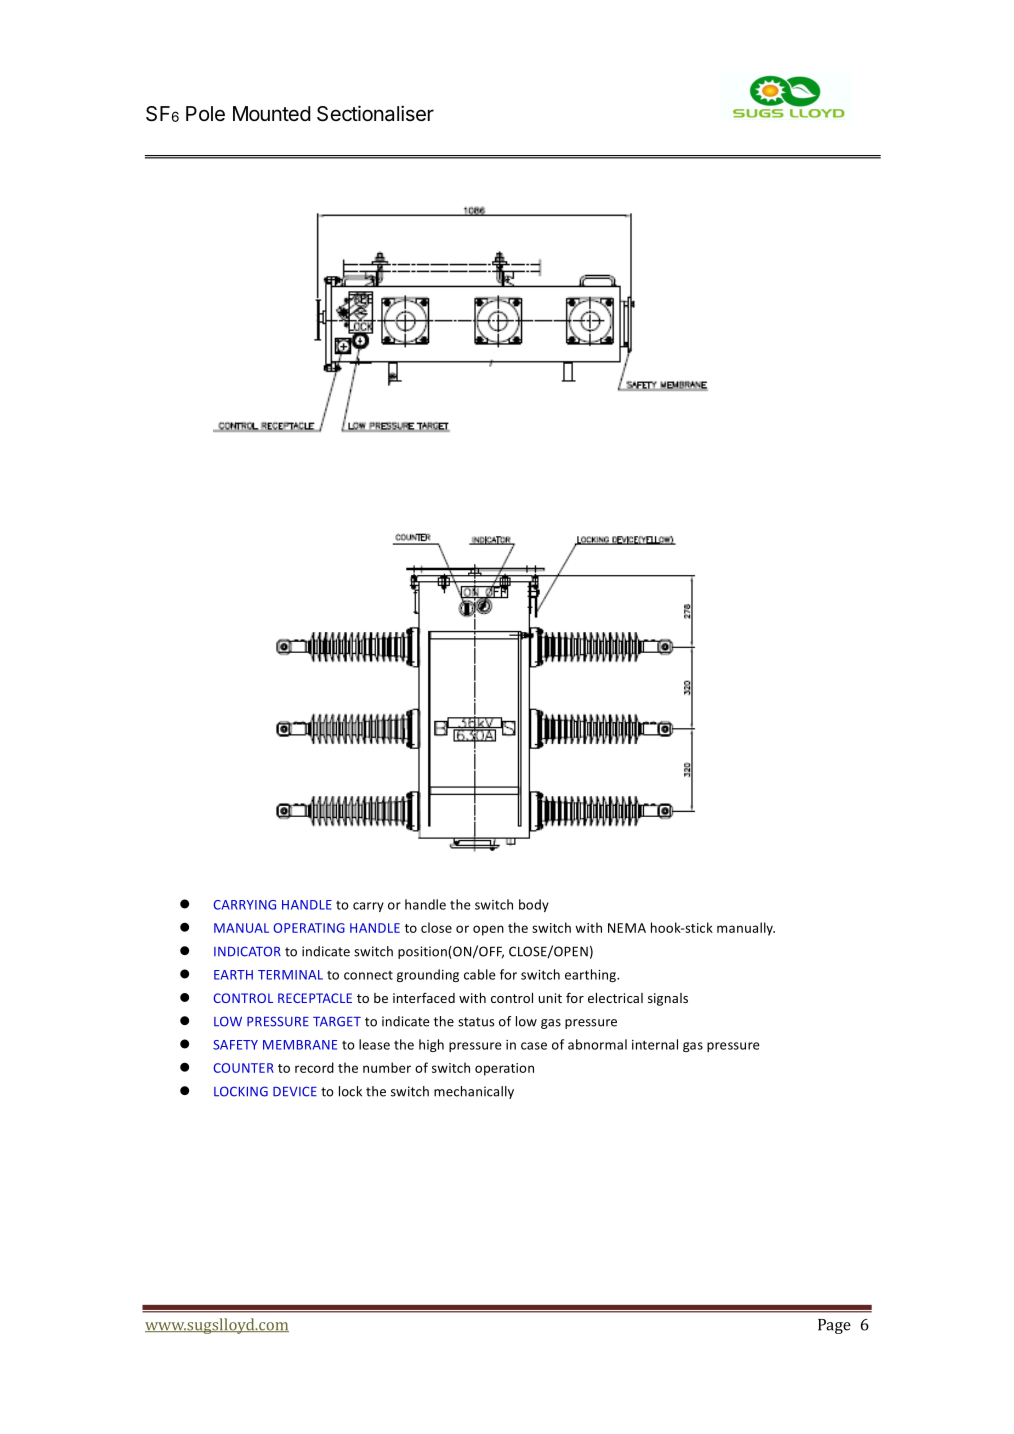  What do you see at coordinates (295, 1091) in the screenshot?
I see `DEVICE` at bounding box center [295, 1091].
